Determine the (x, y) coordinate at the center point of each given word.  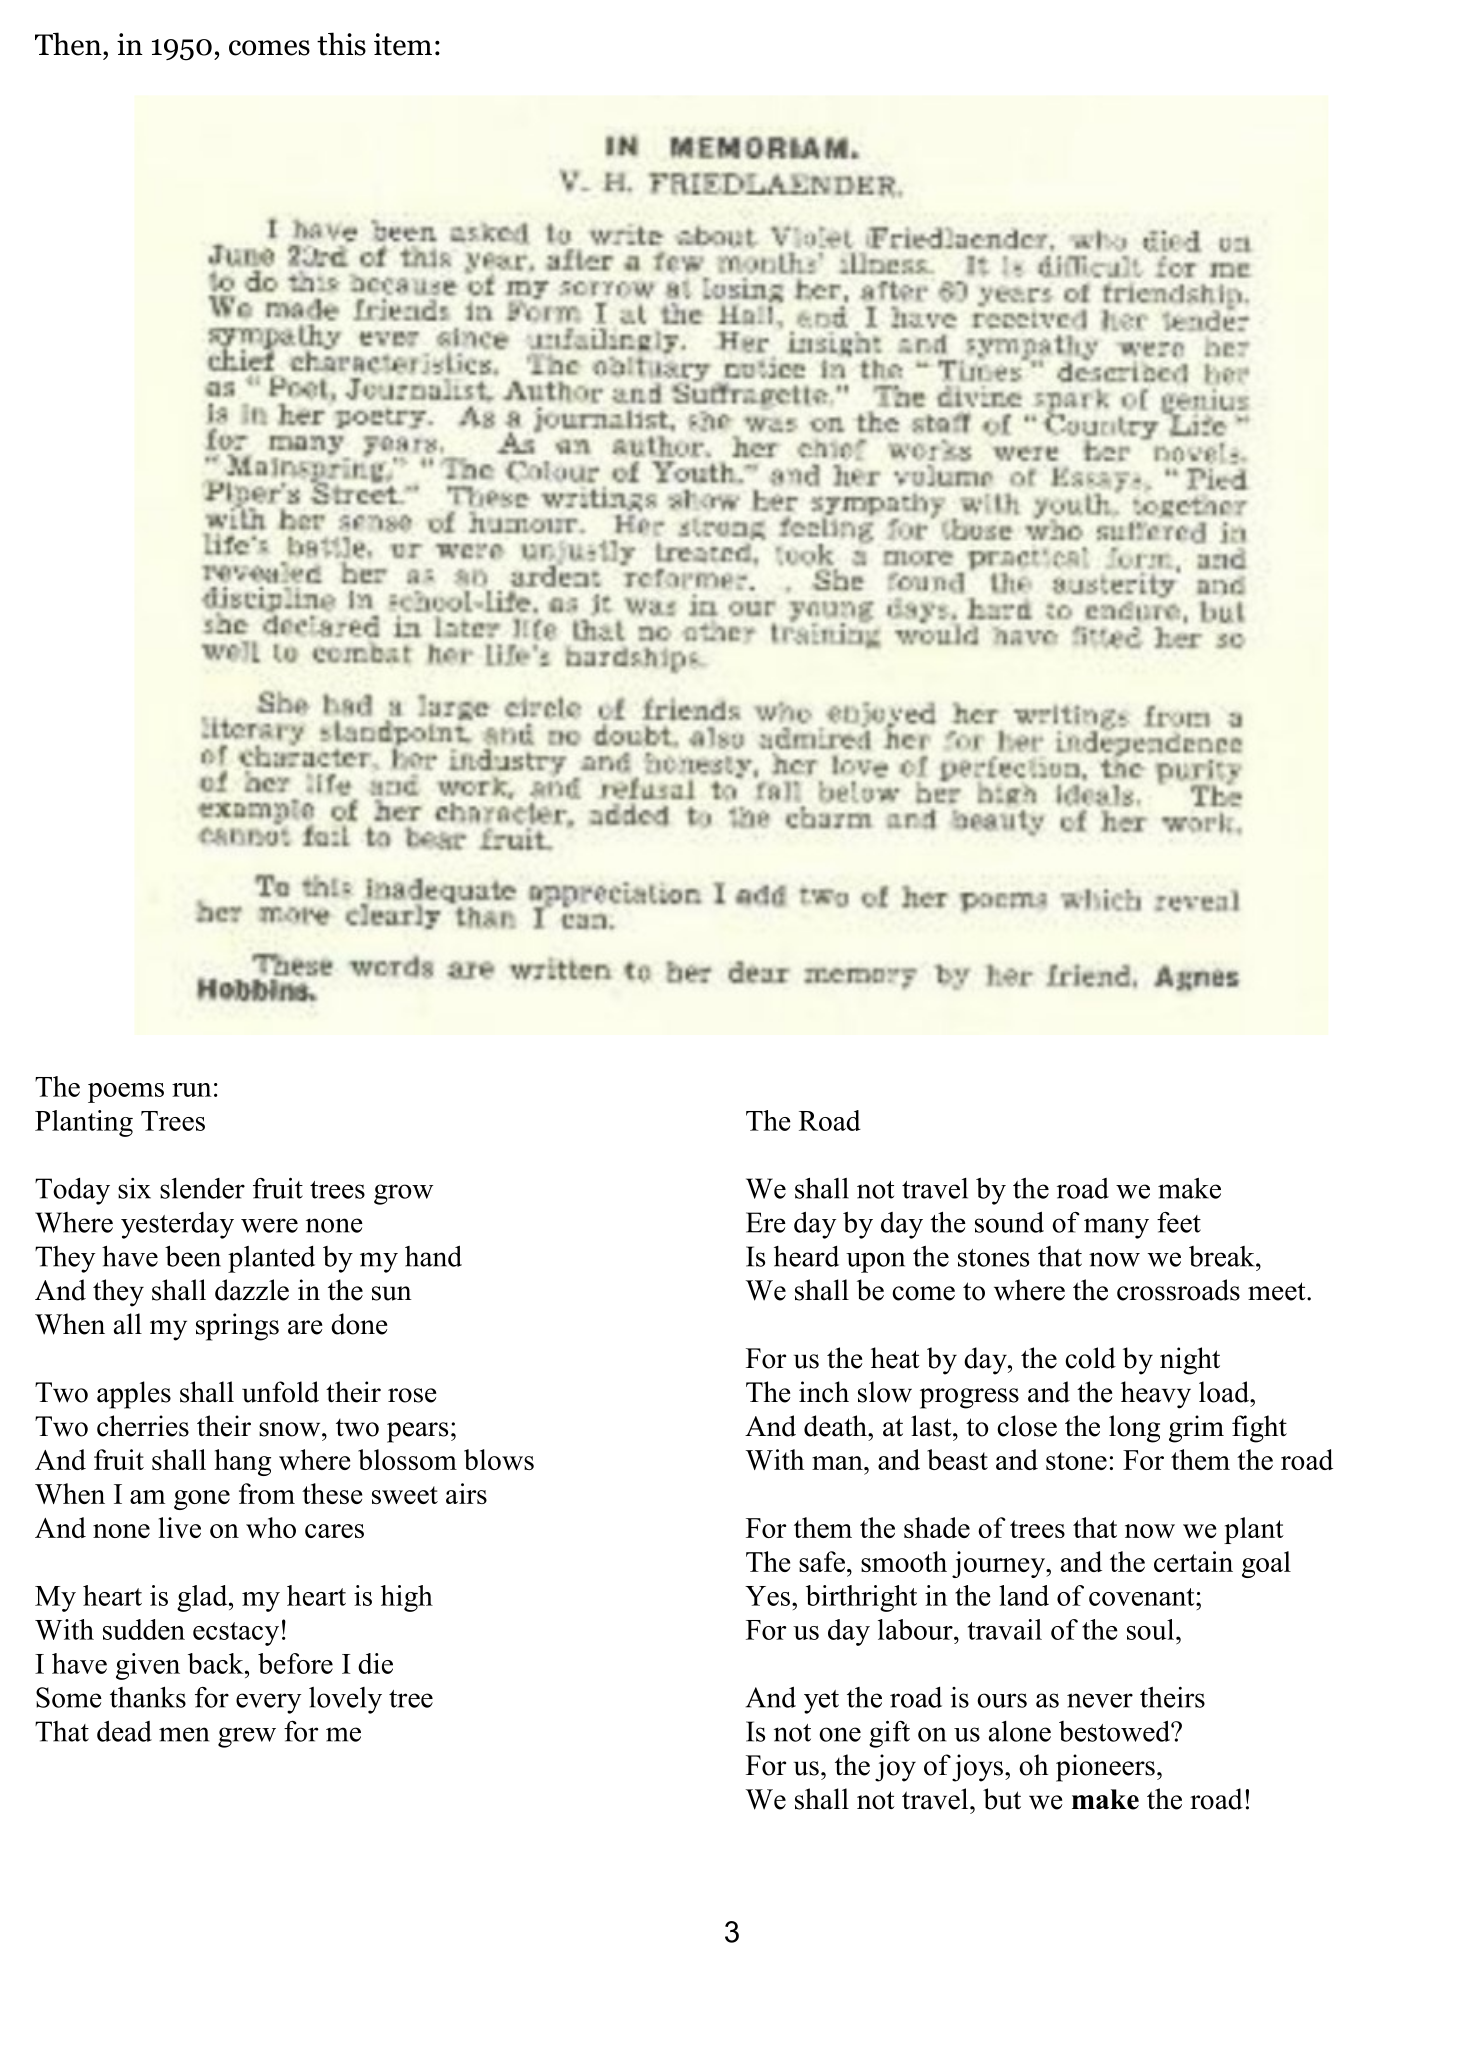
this (341, 44)
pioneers (1105, 1768)
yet (821, 1702)
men (184, 1734)
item (403, 44)
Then (69, 44)
